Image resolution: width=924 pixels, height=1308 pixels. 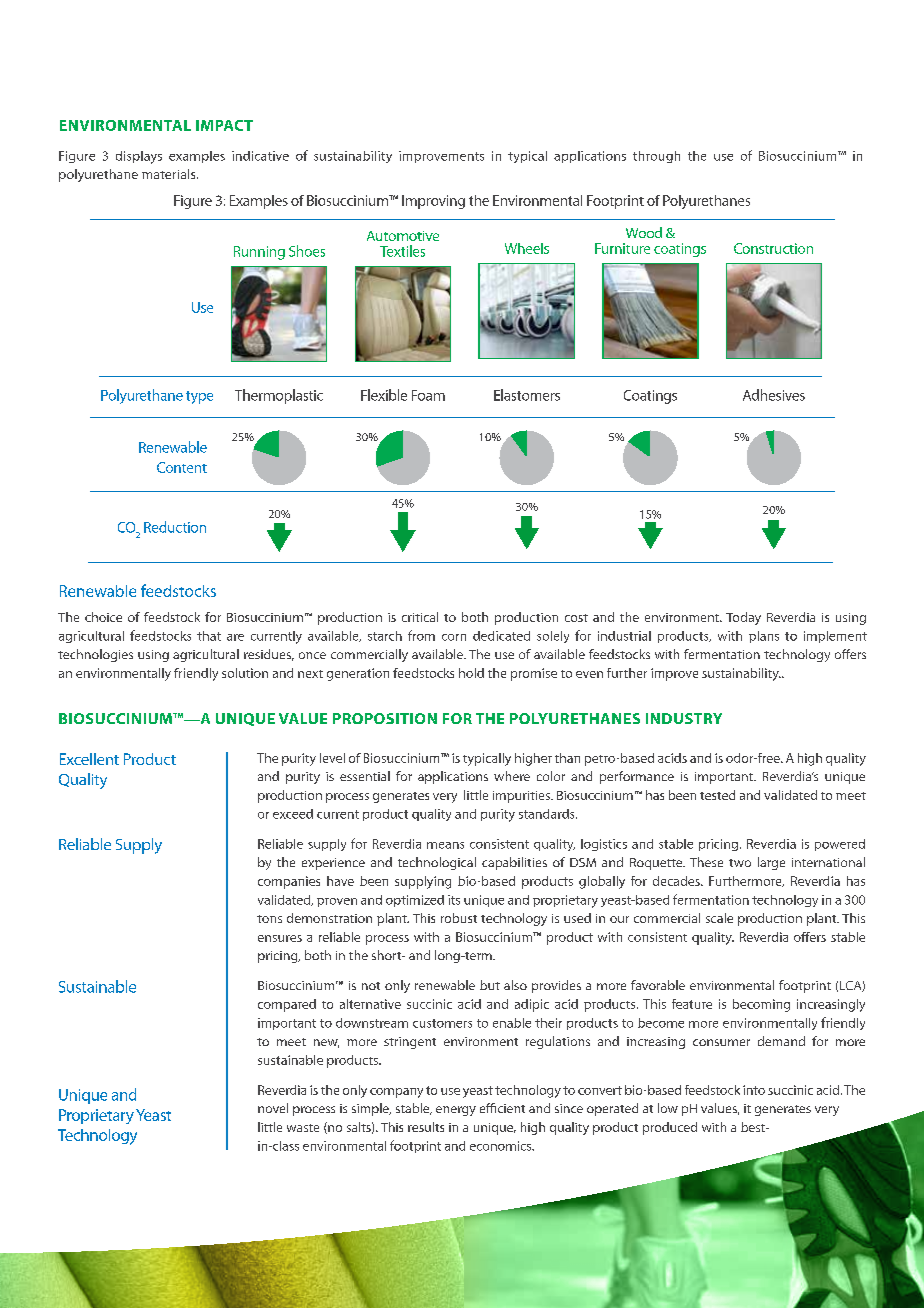 I want to click on Adhesives, so click(x=774, y=395).
